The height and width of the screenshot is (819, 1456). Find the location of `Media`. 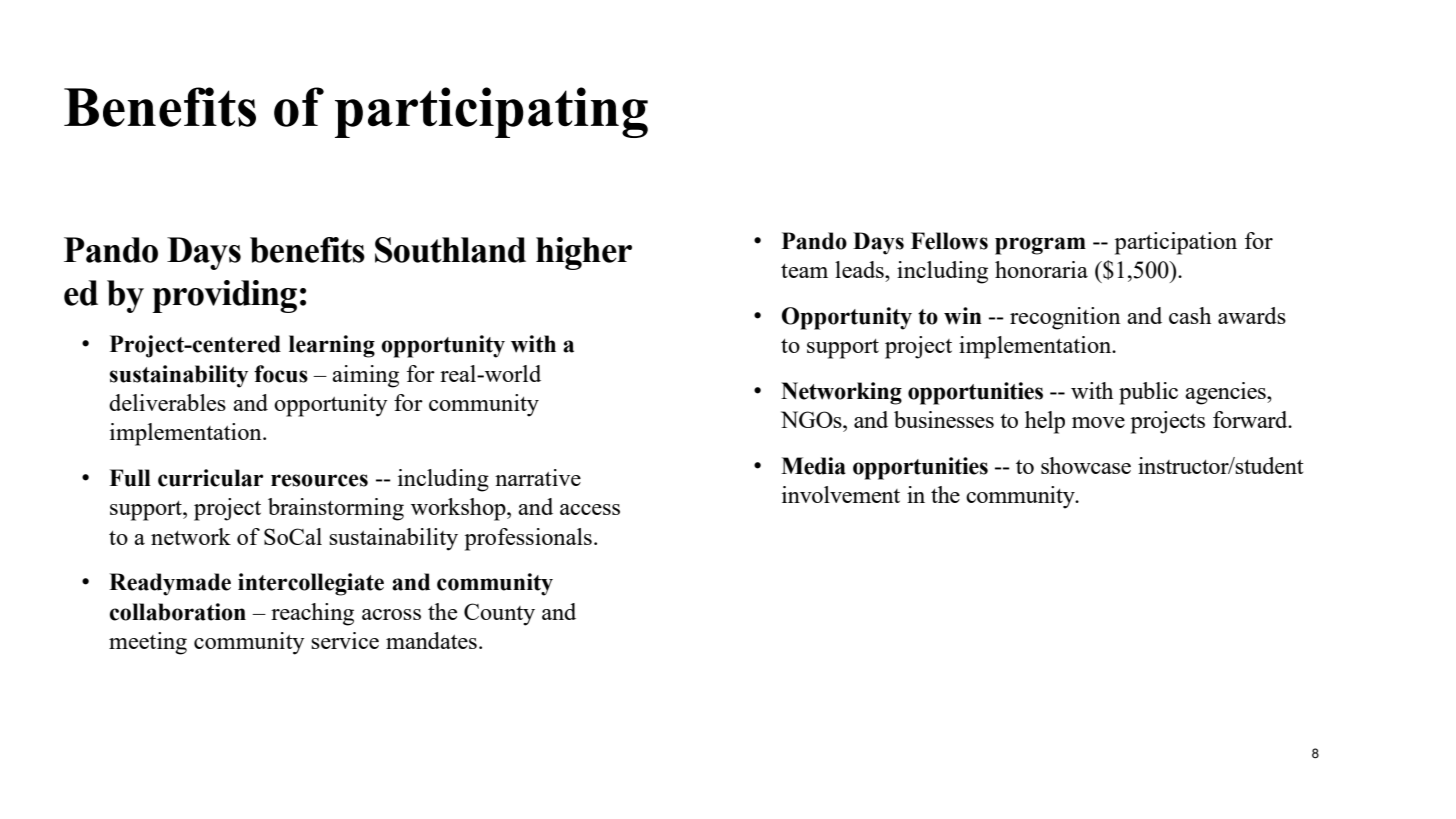

Media is located at coordinates (813, 466).
